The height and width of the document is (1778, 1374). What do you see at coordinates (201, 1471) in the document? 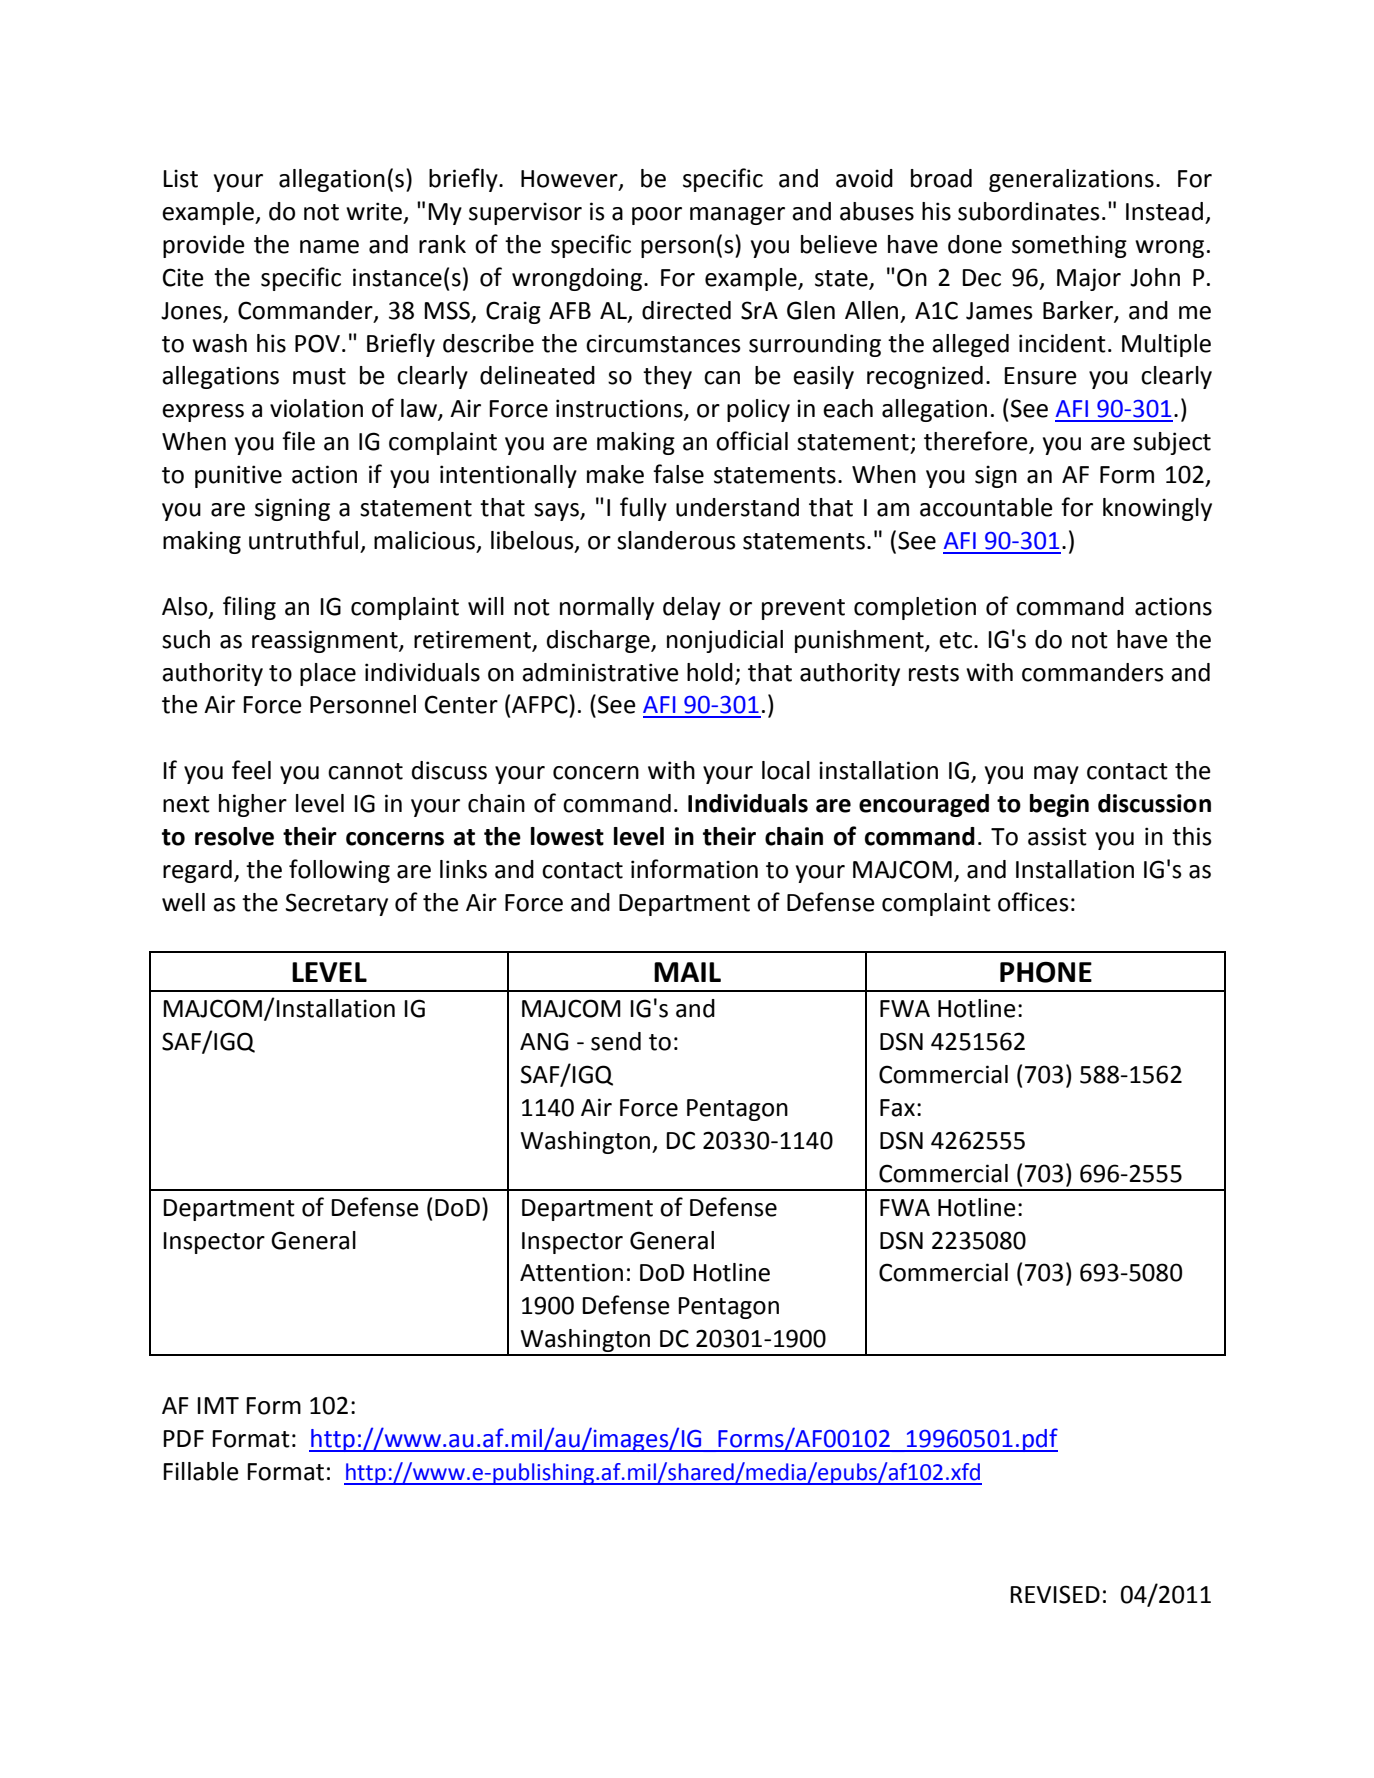
I see `Fillable` at bounding box center [201, 1471].
